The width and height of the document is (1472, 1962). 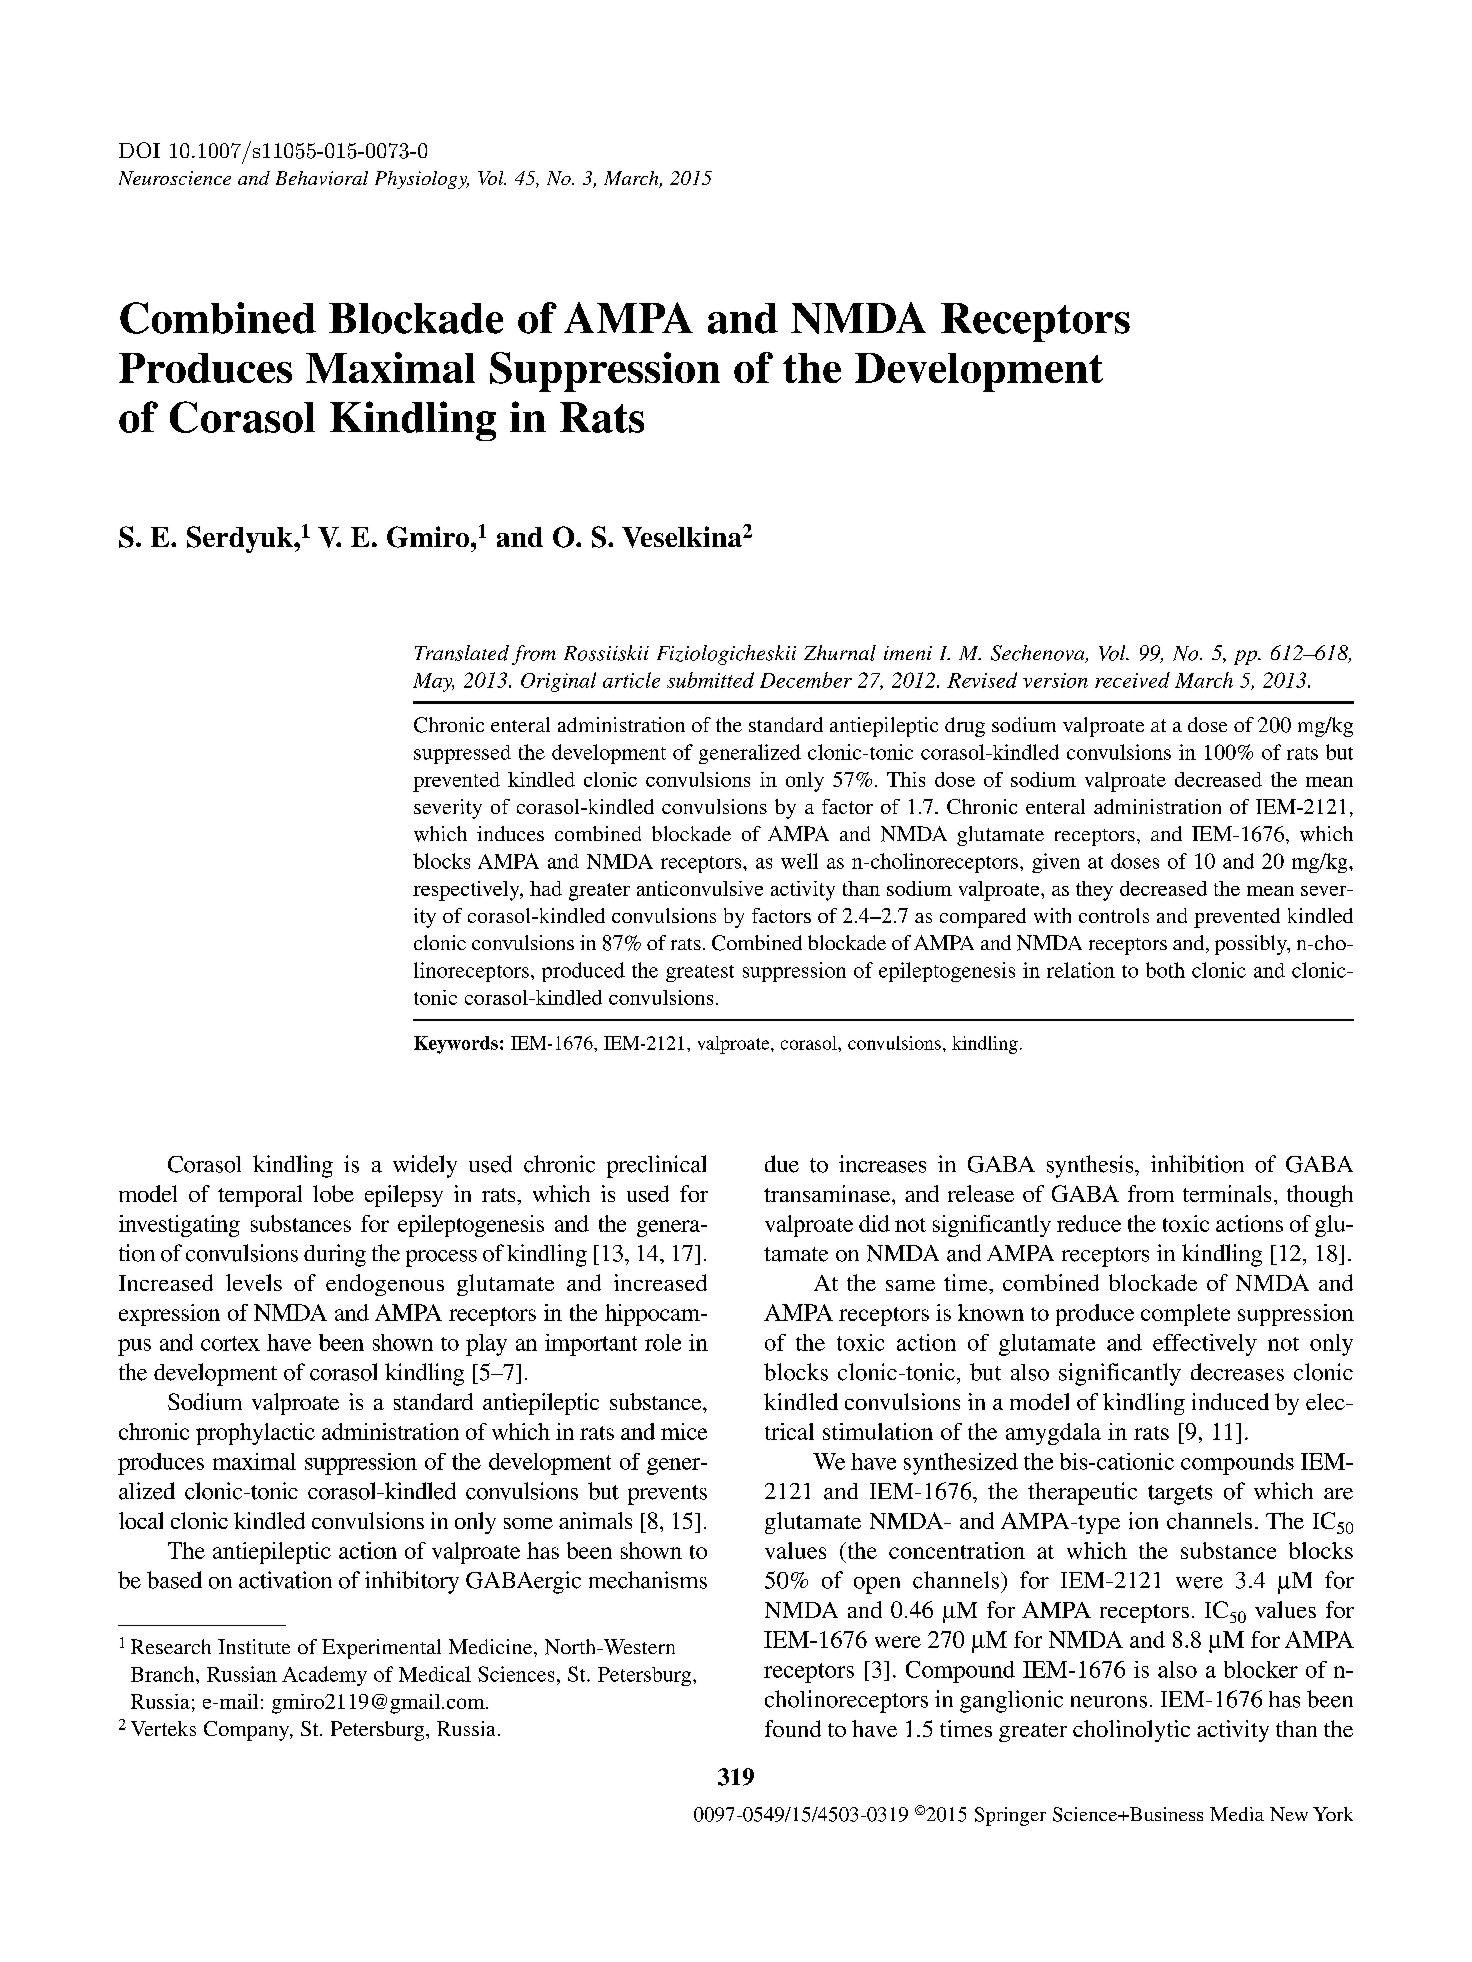 I want to click on Behavioral, so click(x=322, y=178).
